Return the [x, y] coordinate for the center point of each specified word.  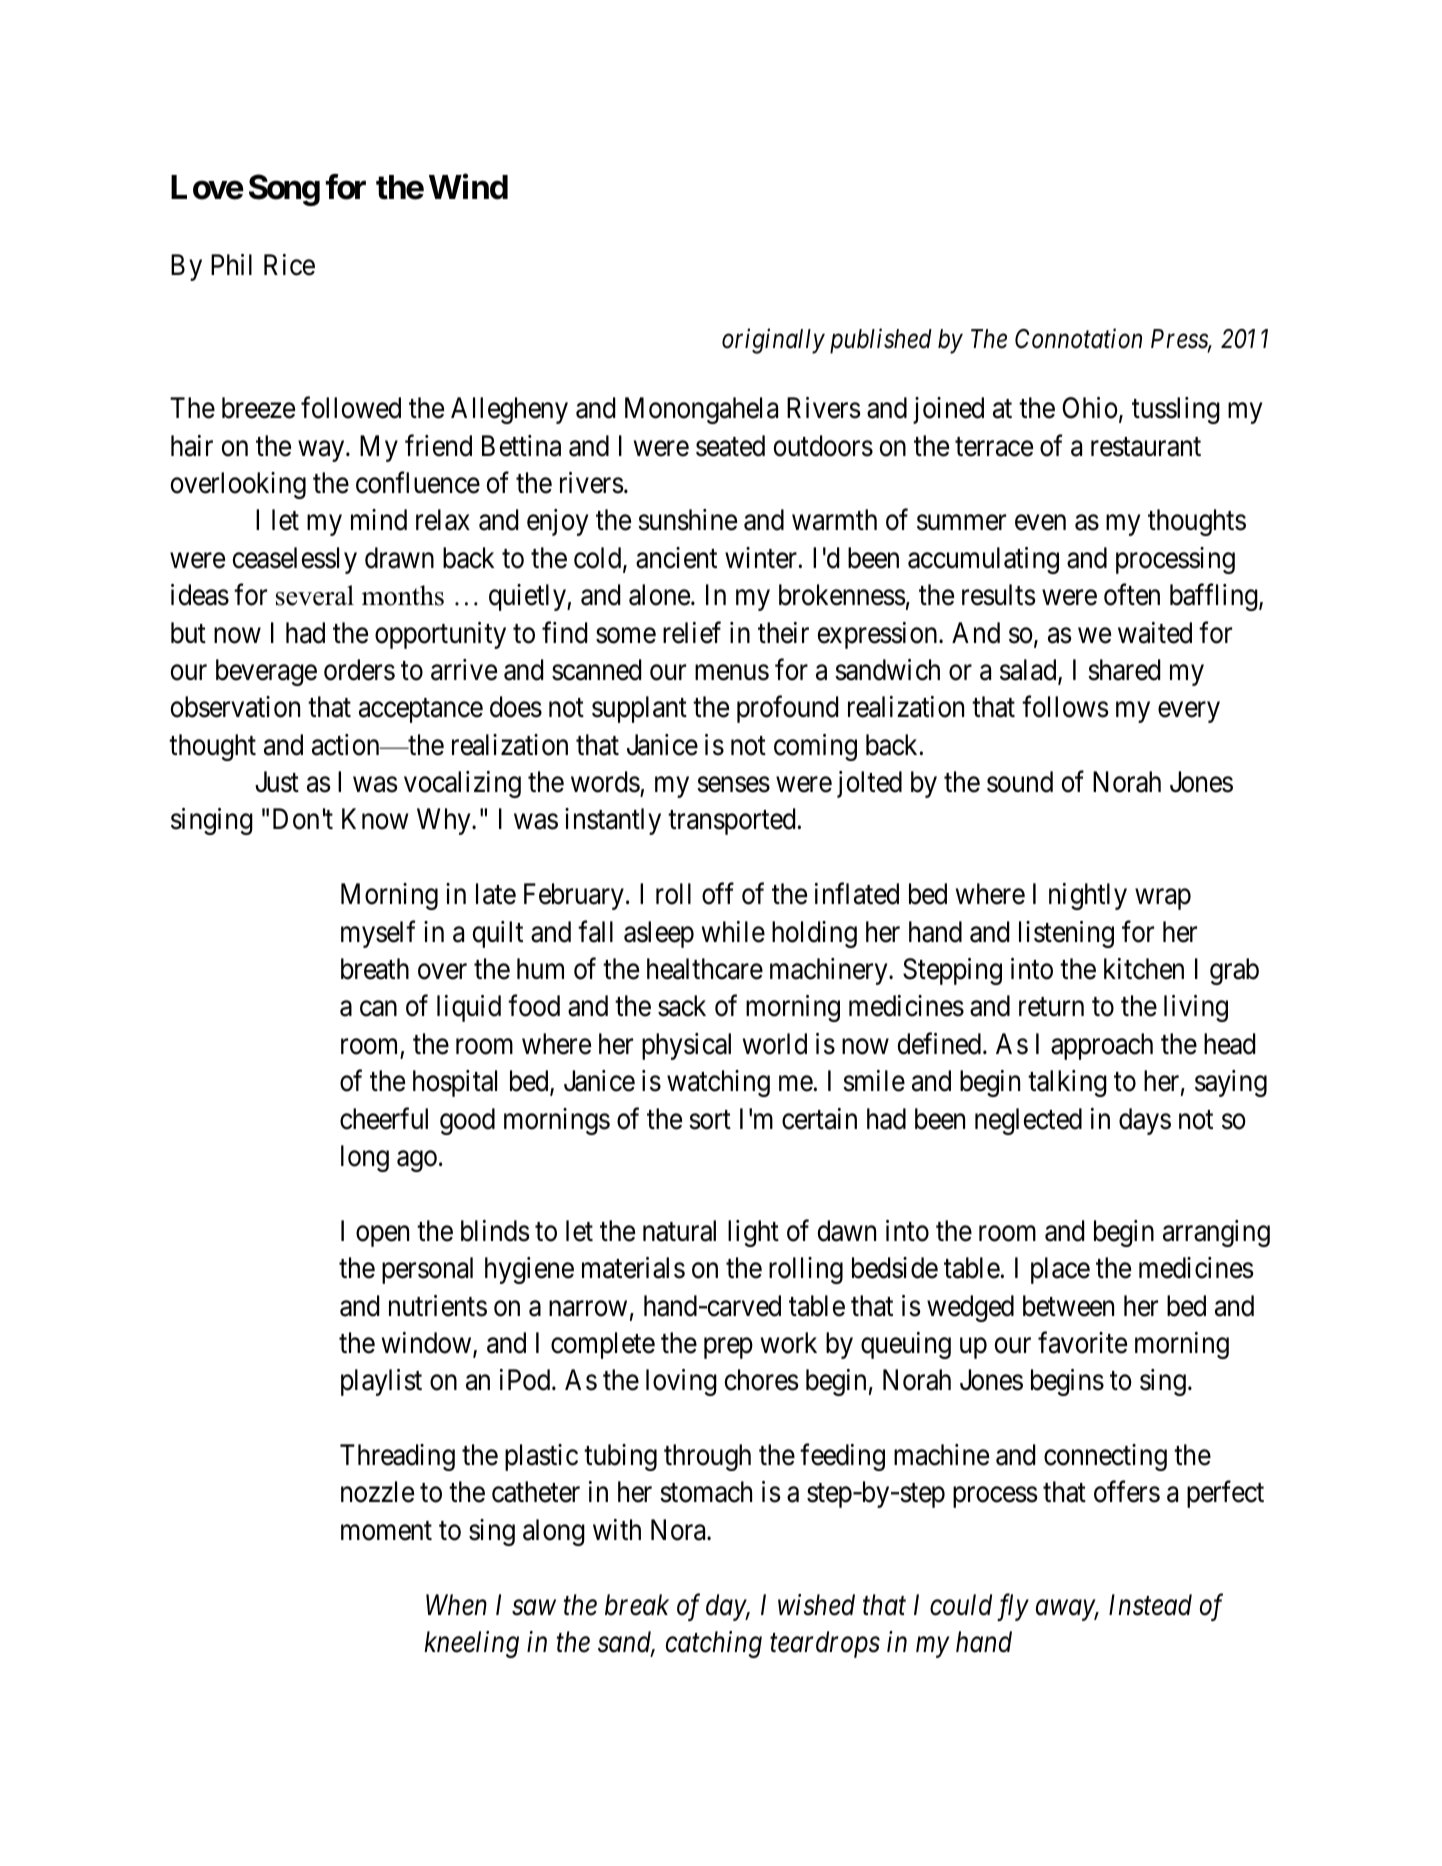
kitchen [1144, 969]
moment [386, 1531]
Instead [1150, 1605]
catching [714, 1644]
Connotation [1078, 338]
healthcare [705, 969]
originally [773, 341]
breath [375, 969]
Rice [289, 265]
